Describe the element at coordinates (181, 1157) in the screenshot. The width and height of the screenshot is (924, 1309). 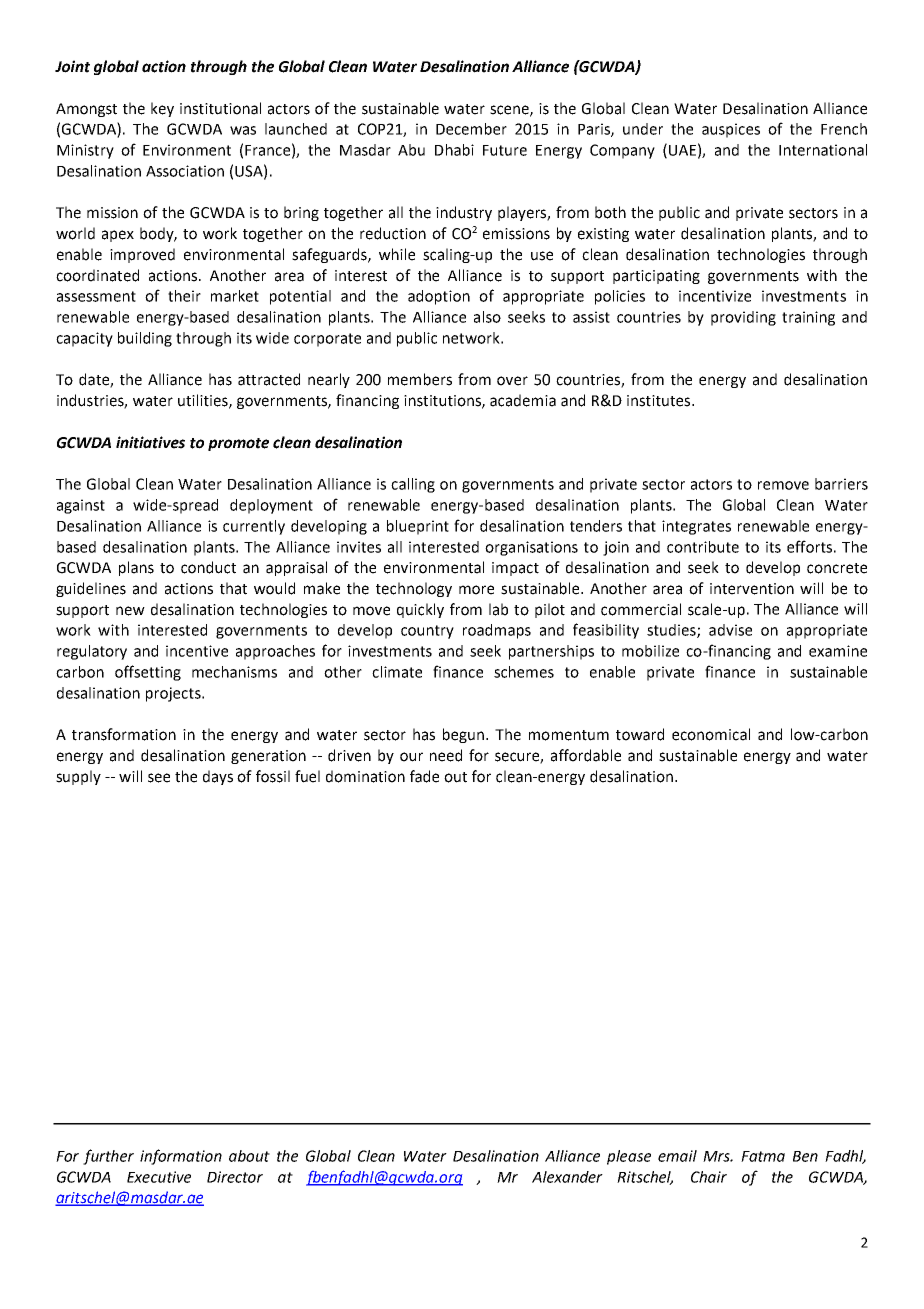
I see `information` at that location.
